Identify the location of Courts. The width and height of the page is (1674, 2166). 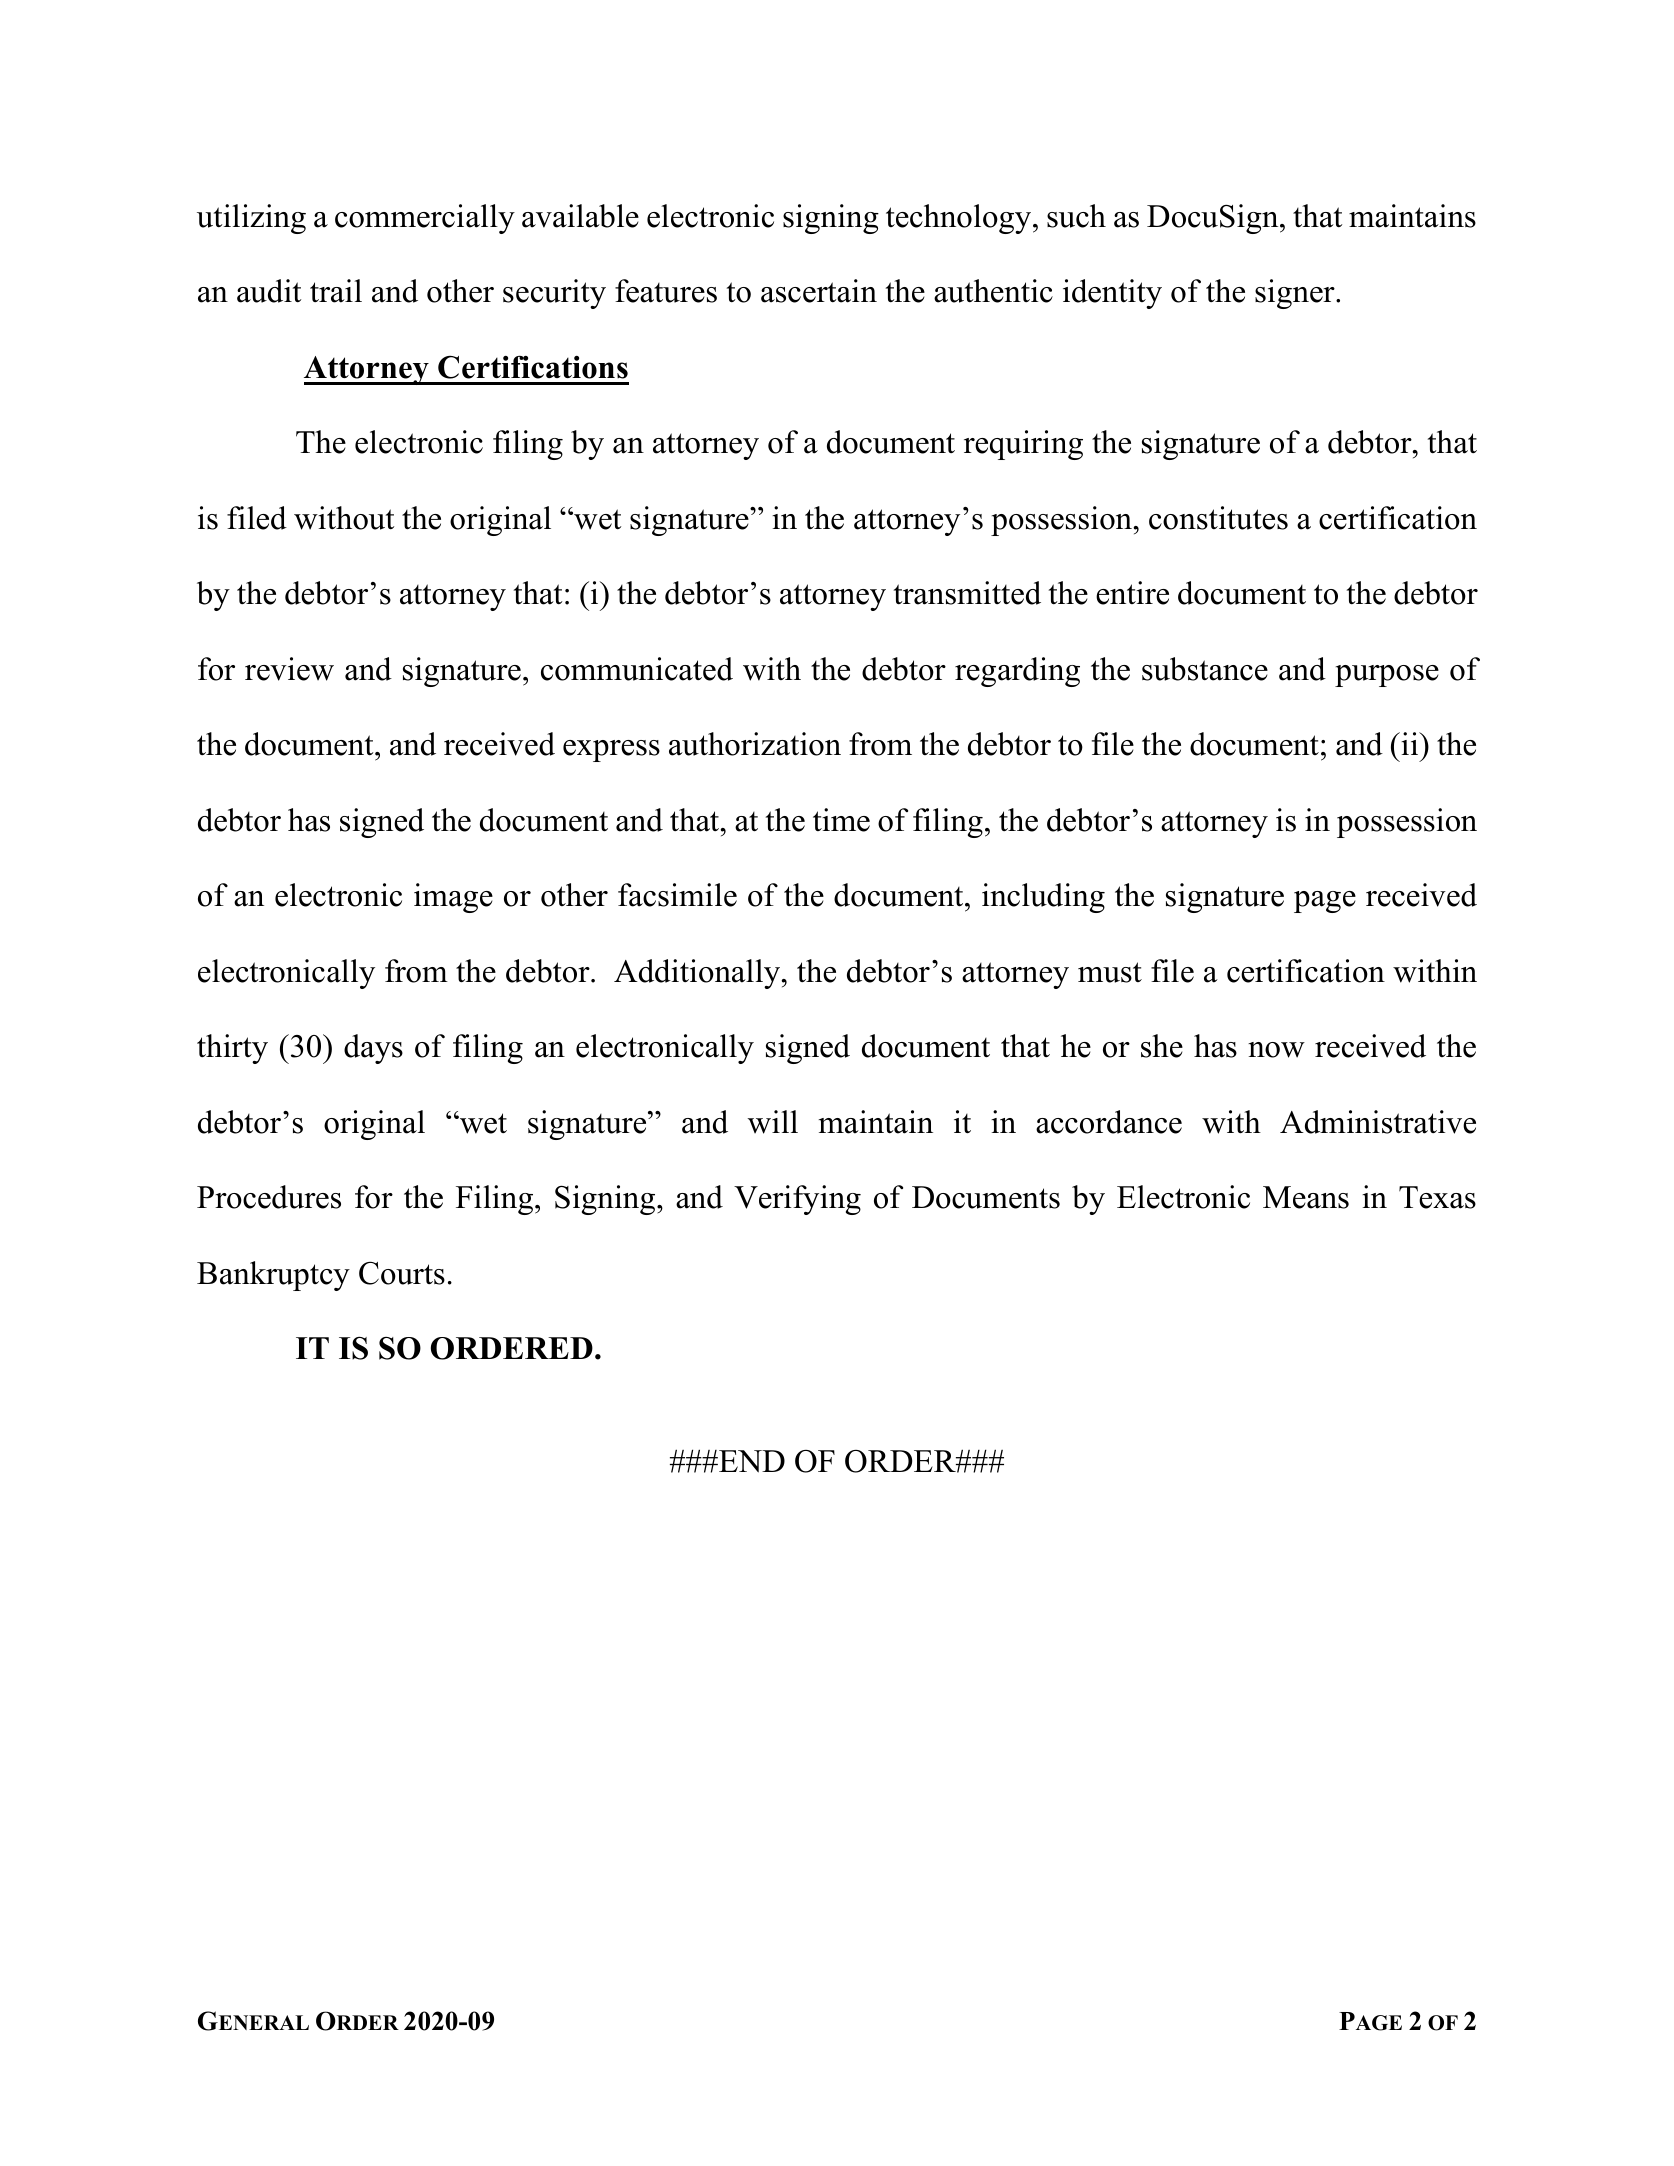
(402, 1273).
